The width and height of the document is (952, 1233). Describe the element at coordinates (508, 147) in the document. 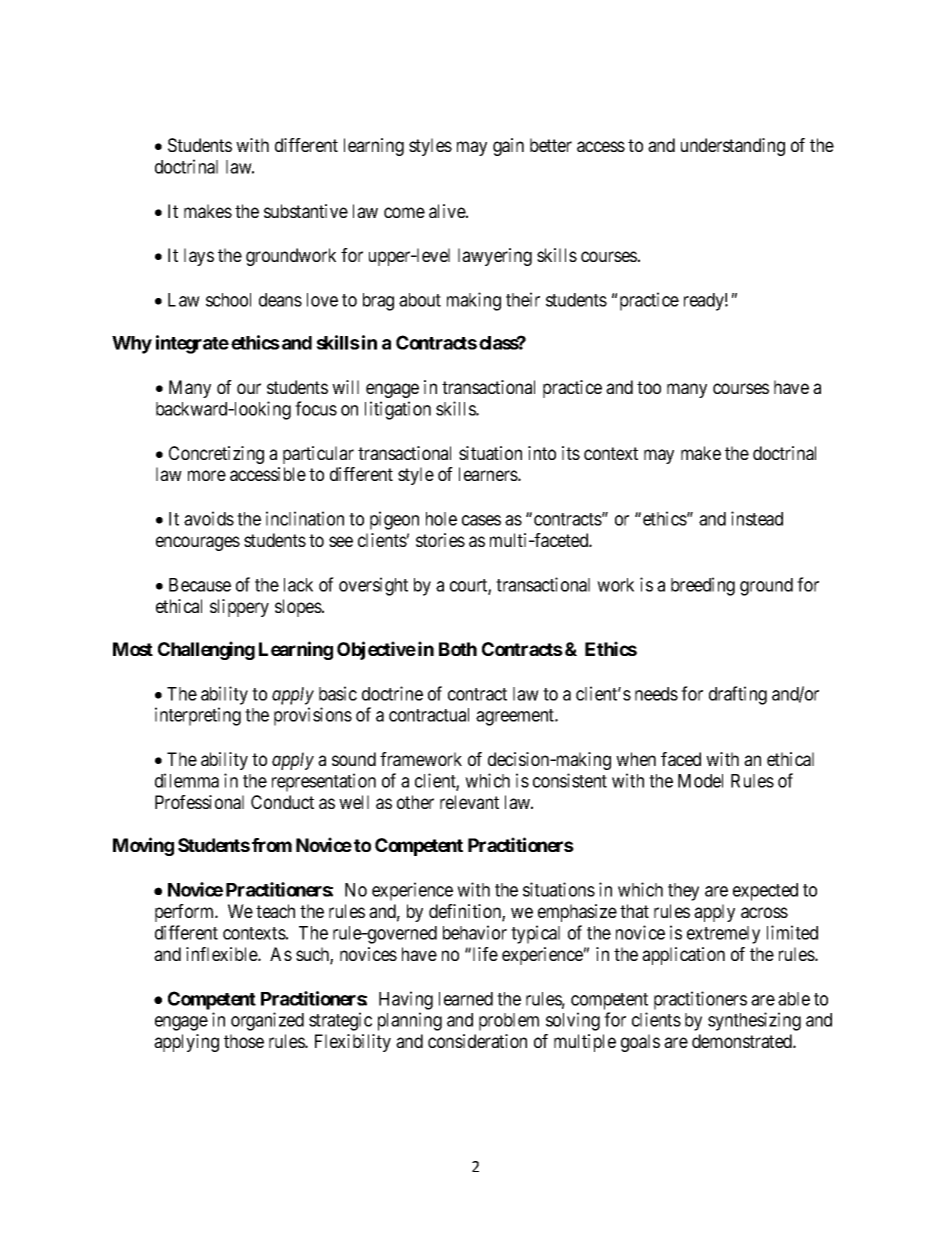

I see `gain` at that location.
